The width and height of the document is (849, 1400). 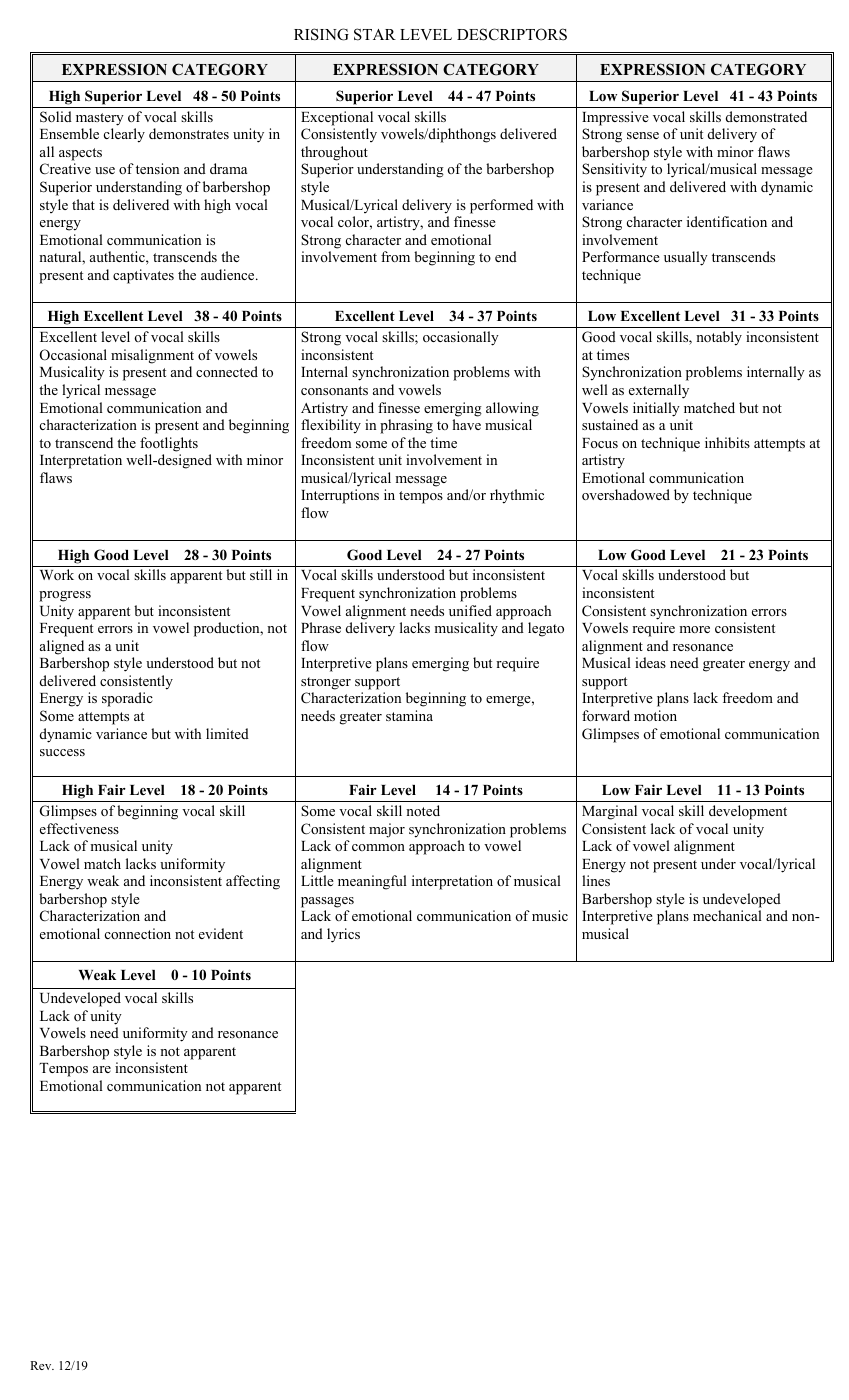 What do you see at coordinates (727, 915) in the document?
I see `mechanical` at bounding box center [727, 915].
